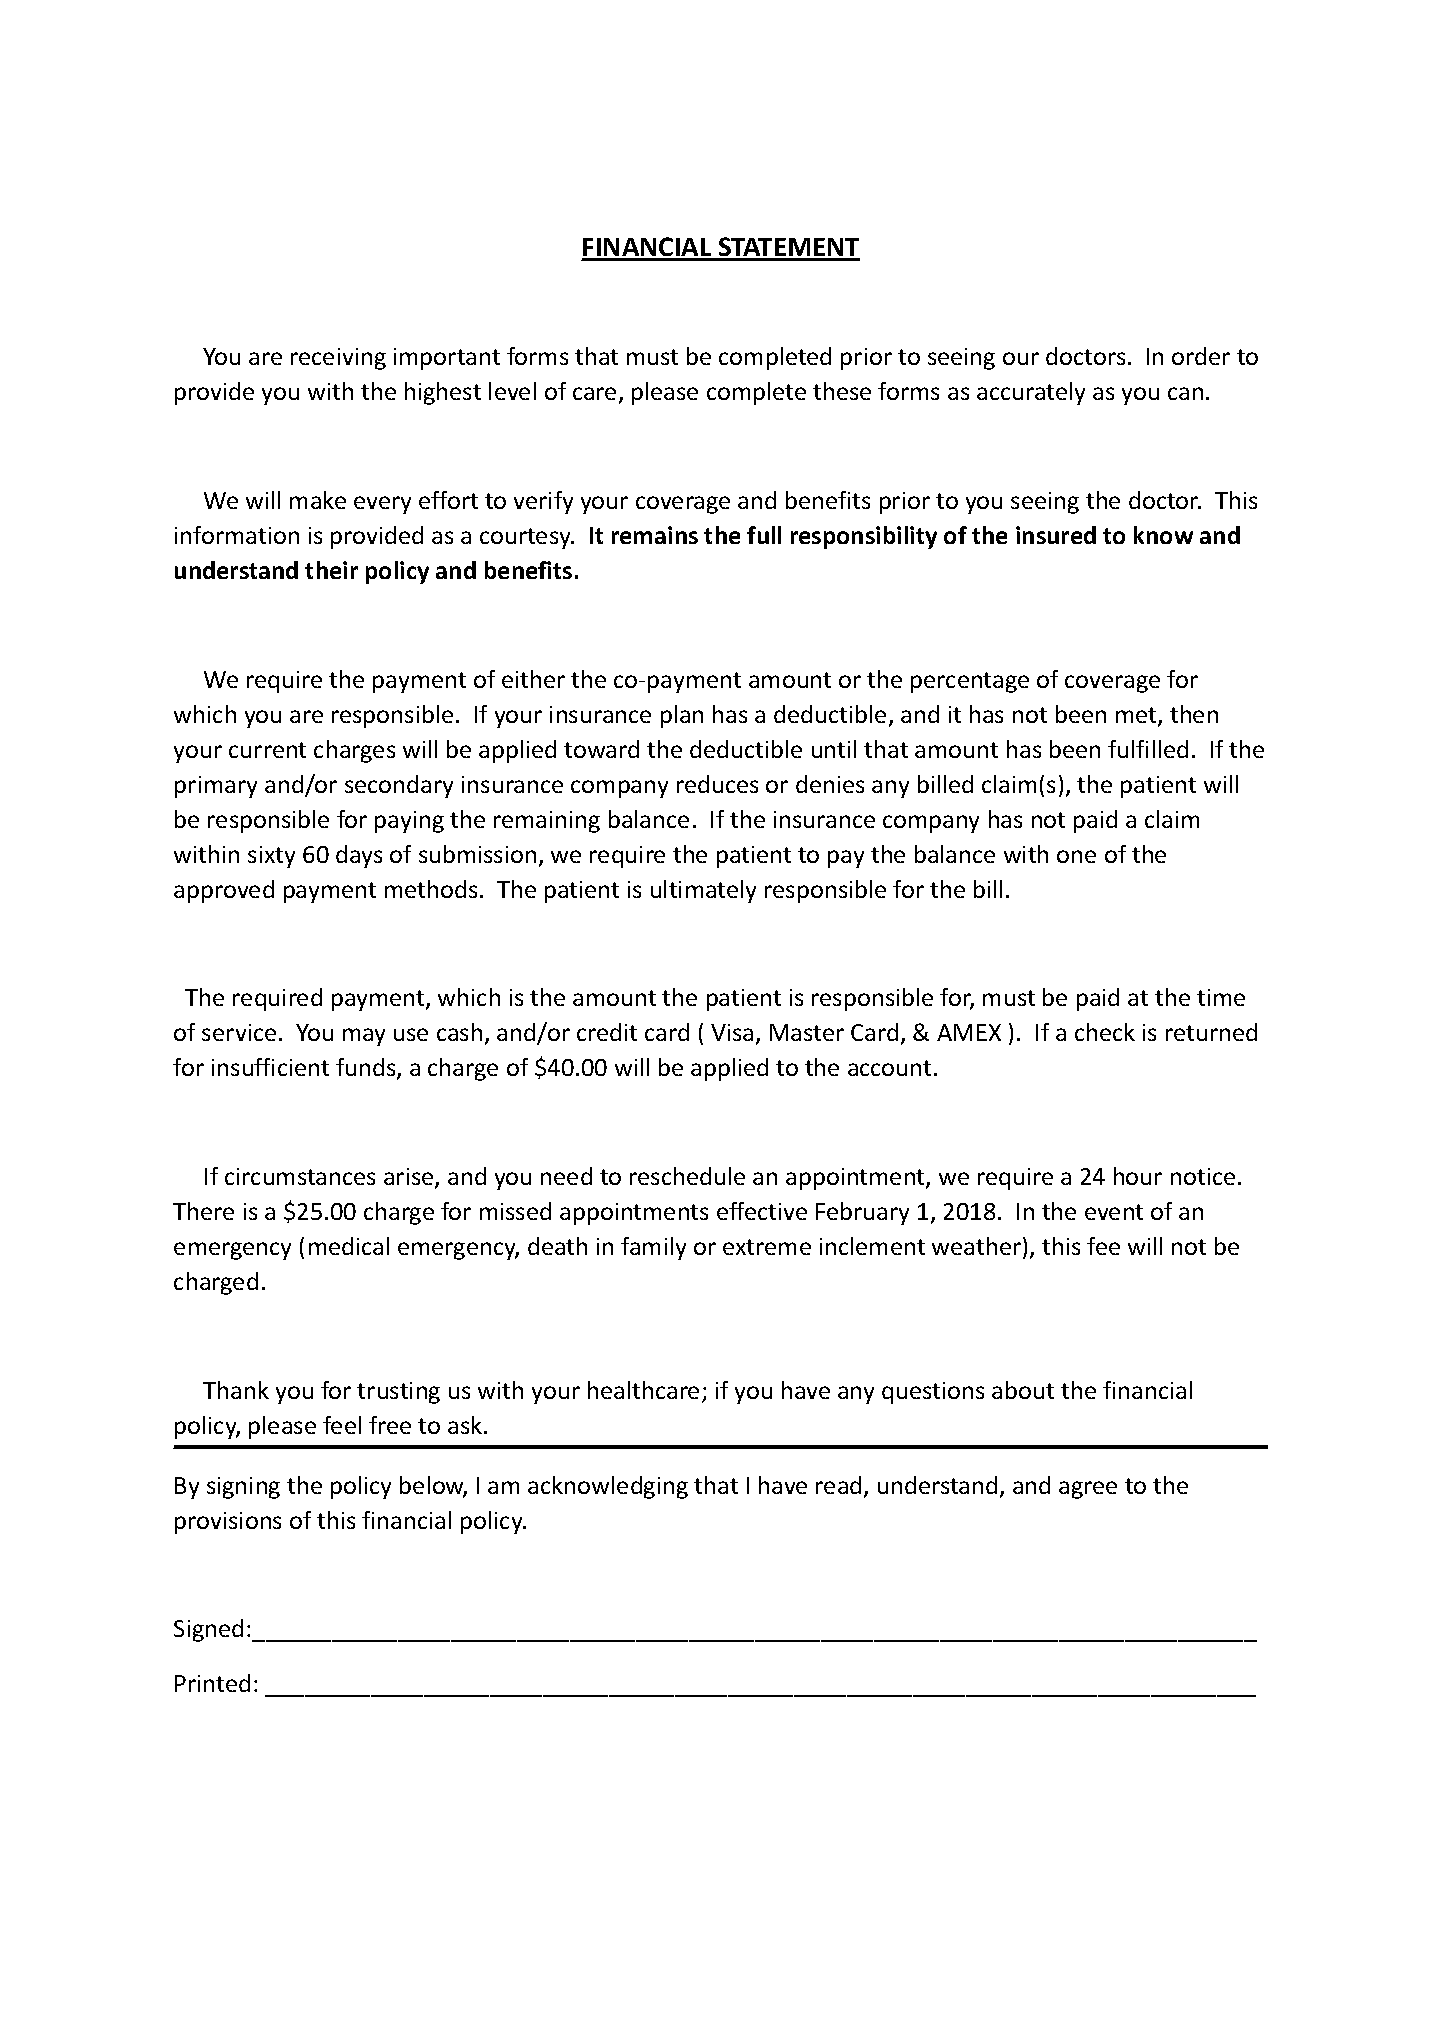  I want to click on Printed, so click(212, 1683).
